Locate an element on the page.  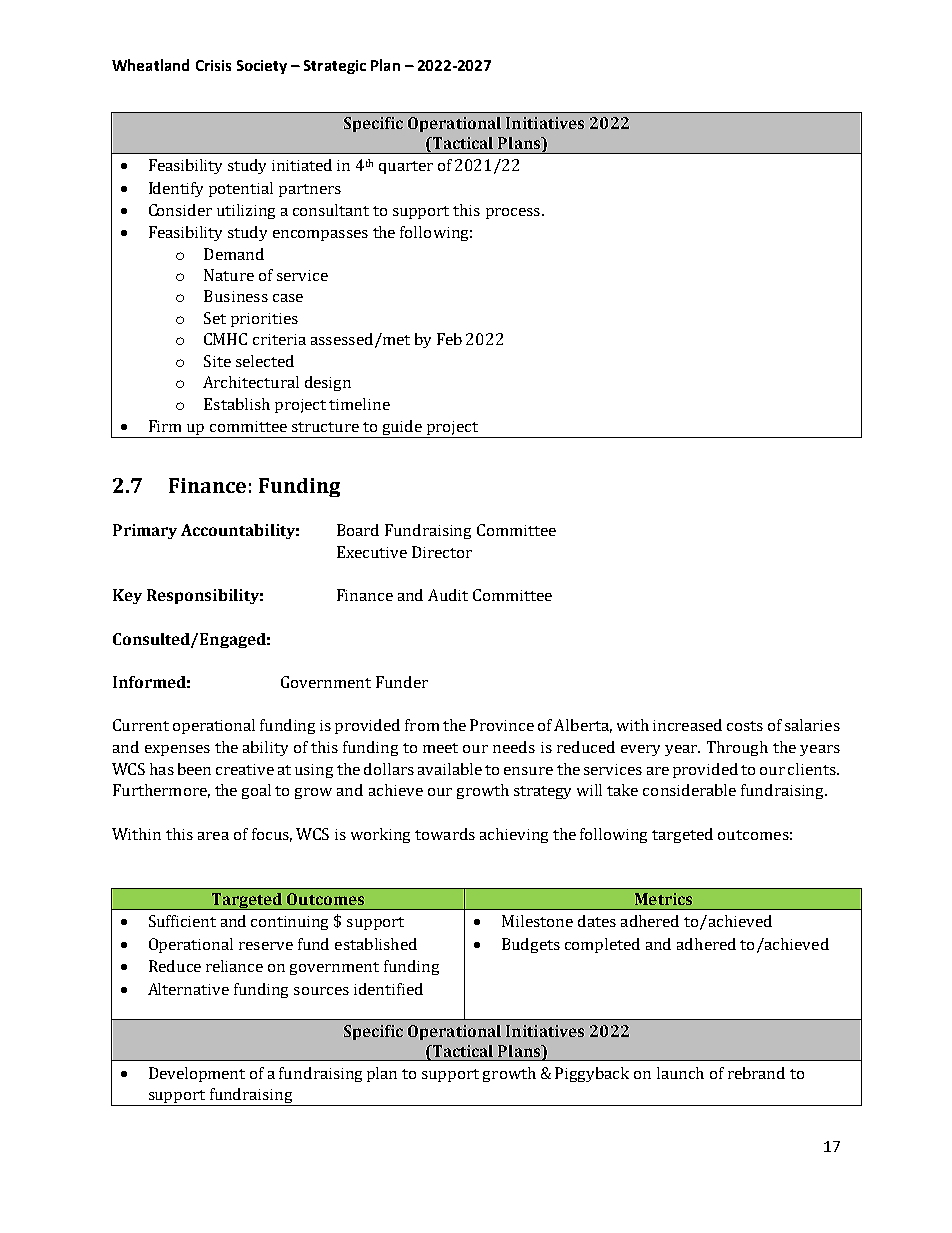
process is located at coordinates (513, 213).
